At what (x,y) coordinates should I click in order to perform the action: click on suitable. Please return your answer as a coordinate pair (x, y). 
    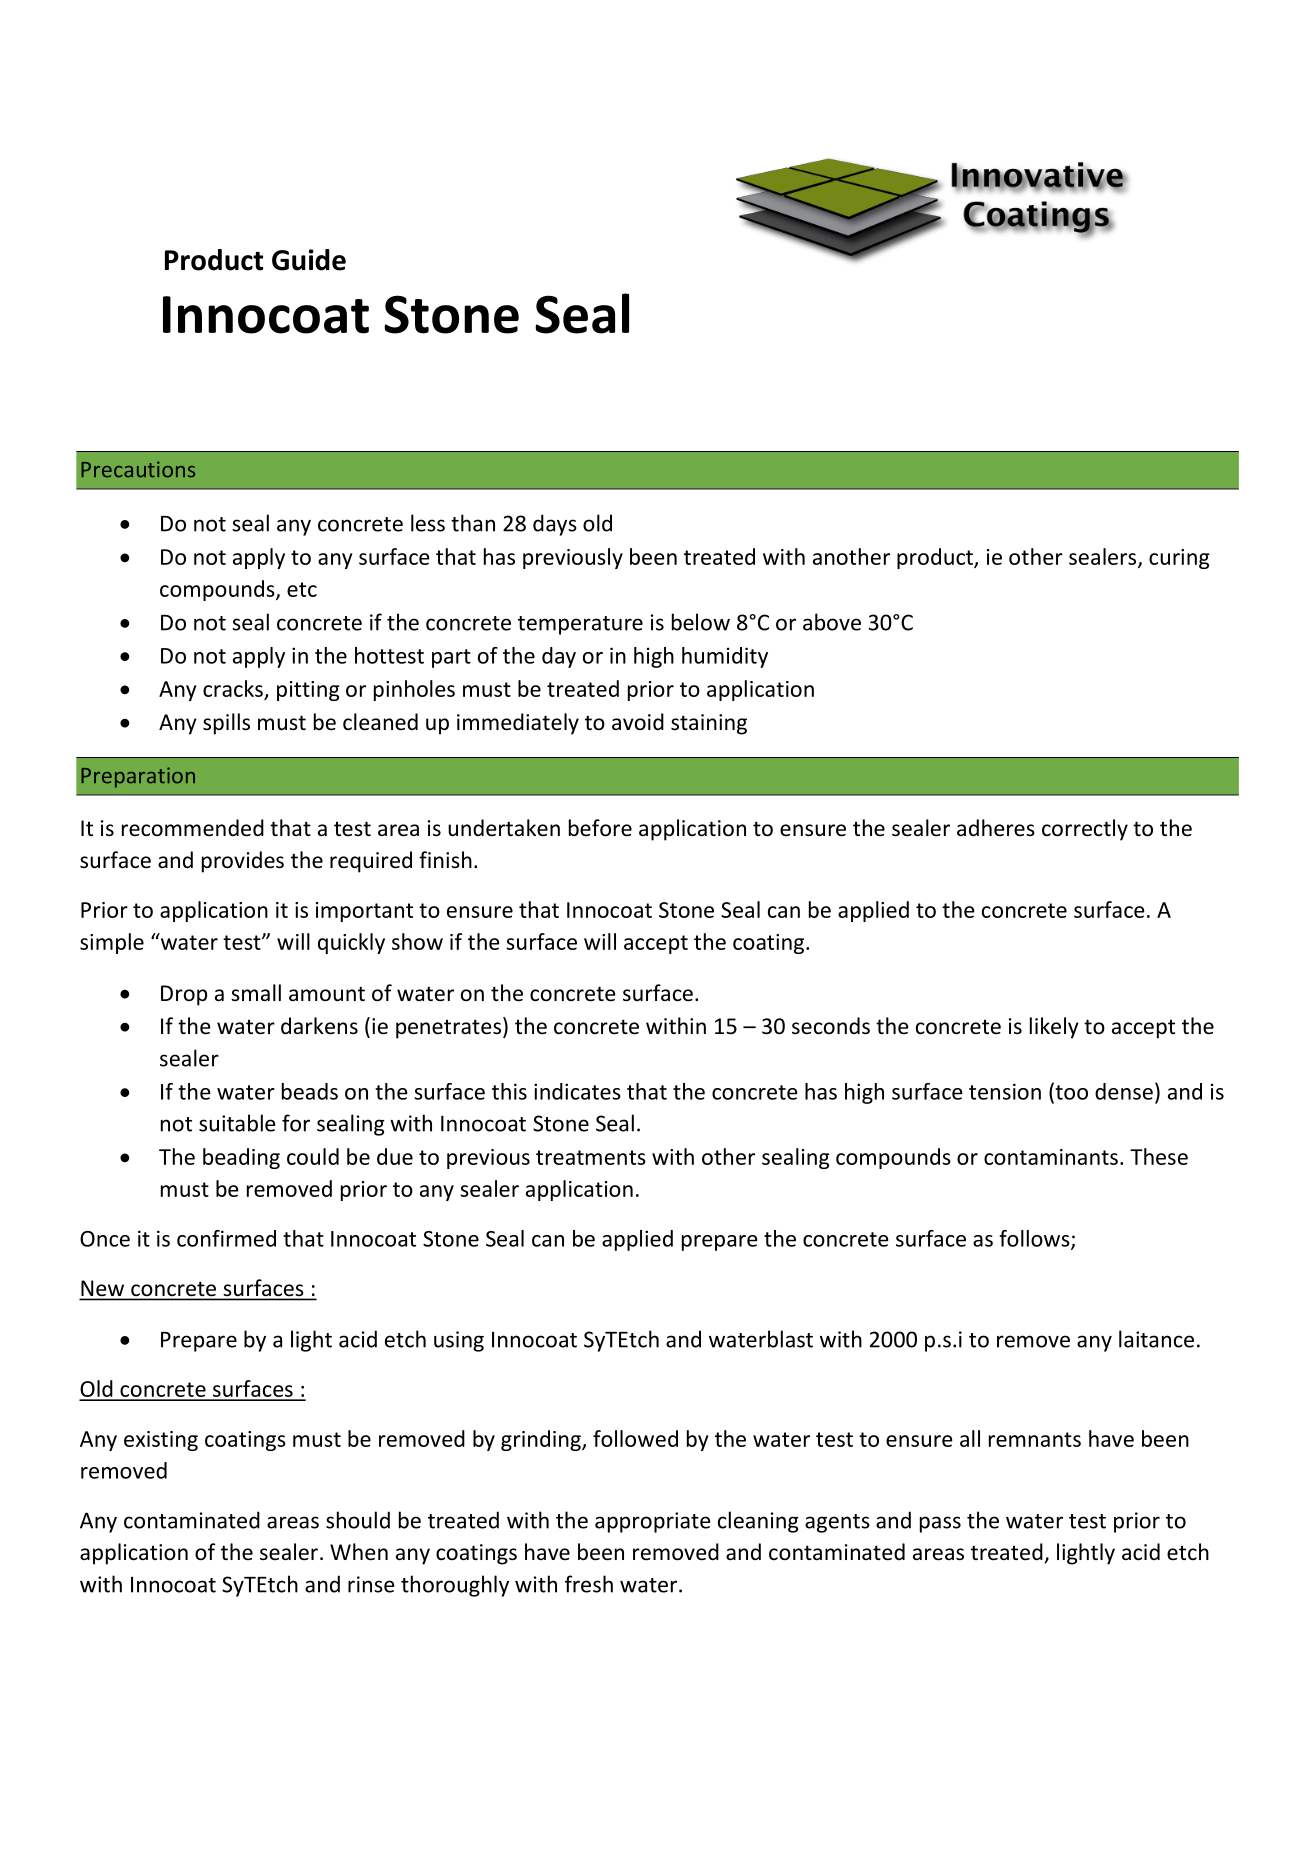
    Looking at the image, I should click on (237, 1123).
